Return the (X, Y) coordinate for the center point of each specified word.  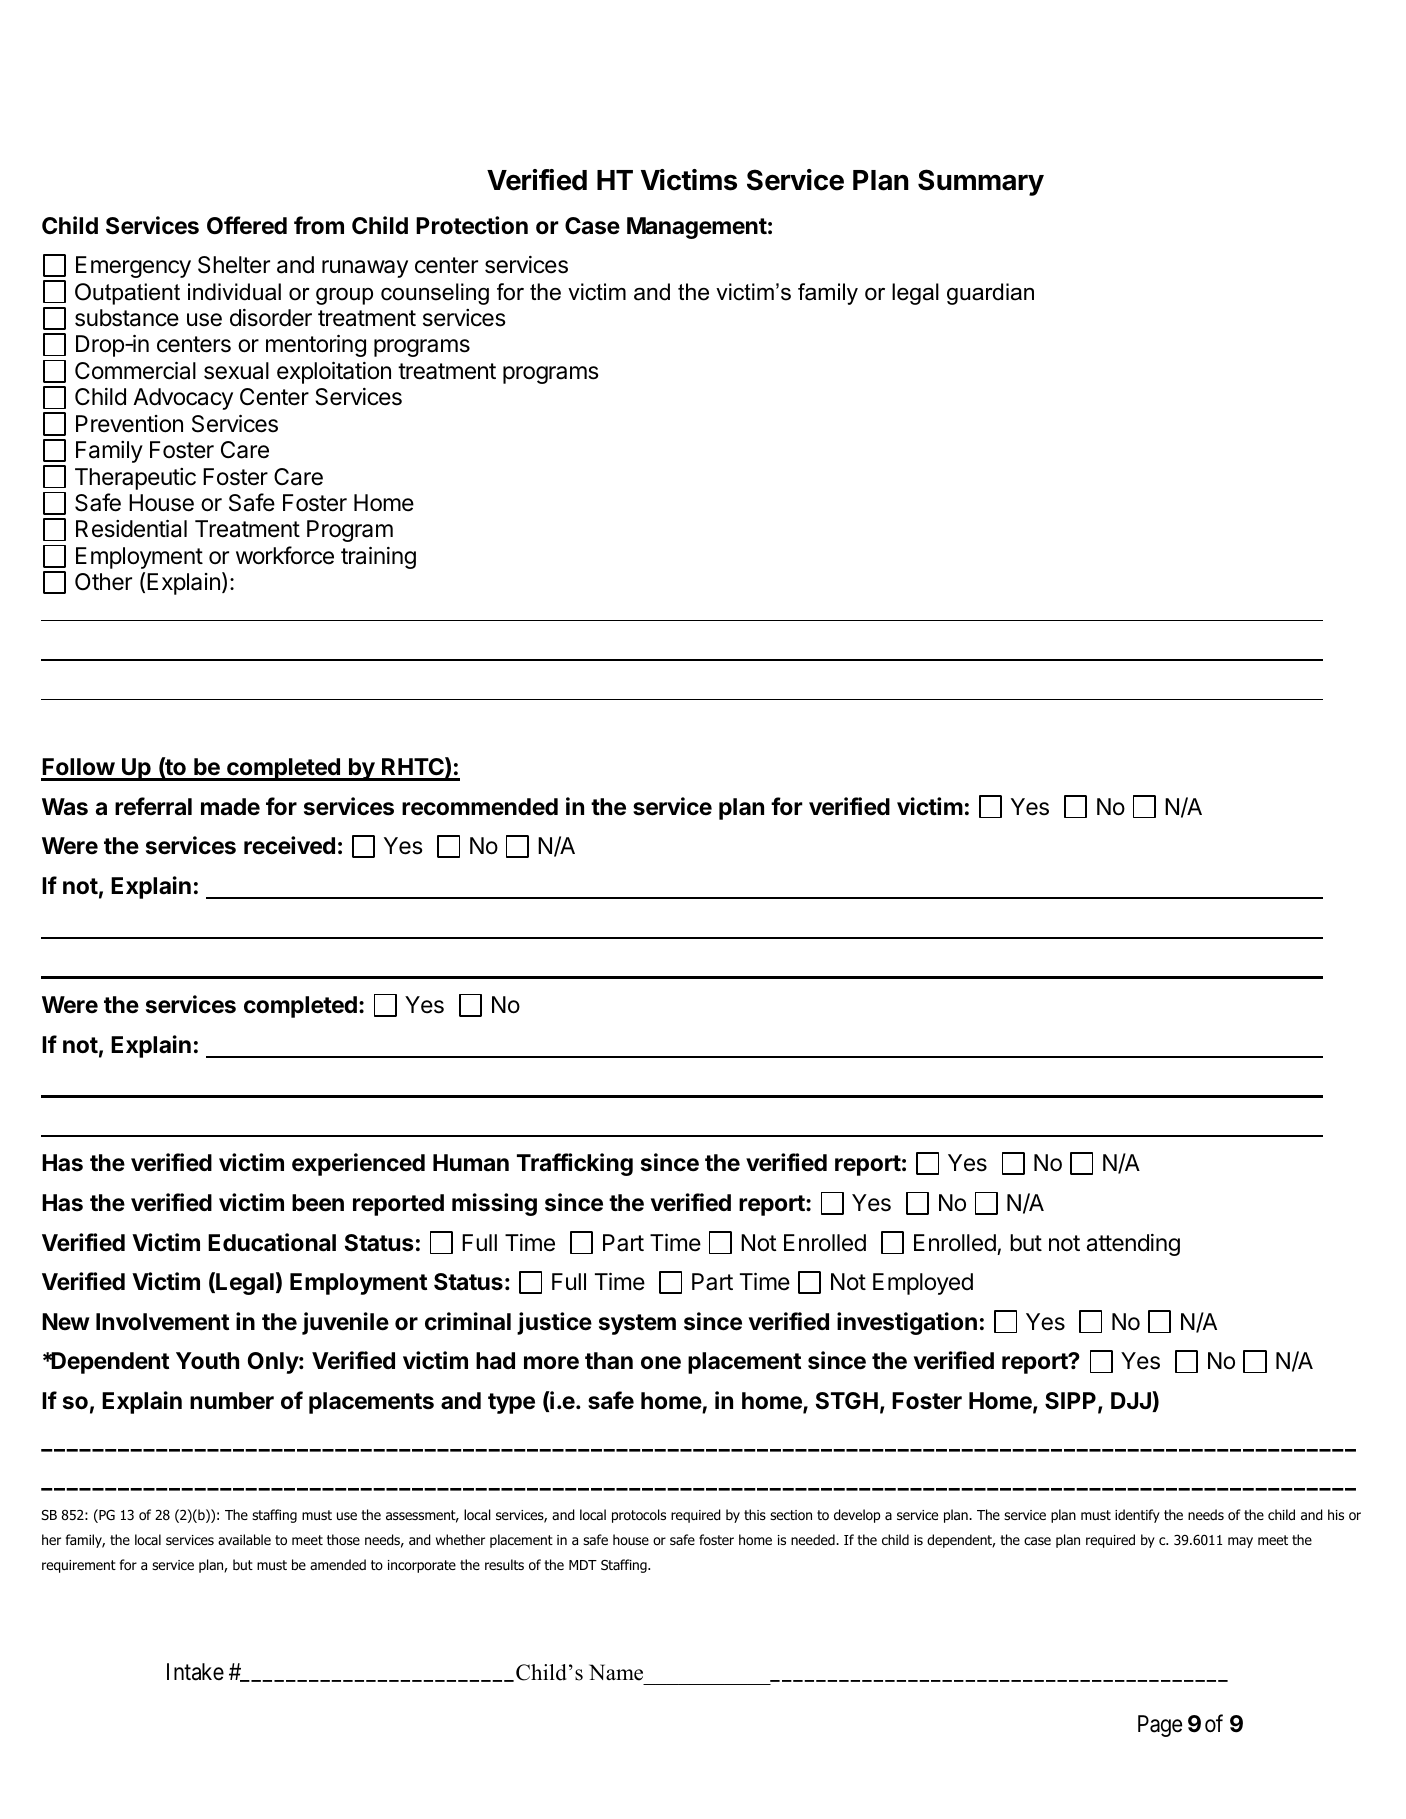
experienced (358, 1164)
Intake (195, 1672)
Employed (923, 1284)
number (232, 1401)
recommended (480, 807)
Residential (131, 528)
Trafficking (575, 1164)
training (378, 557)
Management (697, 228)
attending (1133, 1245)
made (230, 806)
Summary (981, 182)
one (661, 1363)
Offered (247, 225)
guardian (990, 294)
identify (1137, 1516)
